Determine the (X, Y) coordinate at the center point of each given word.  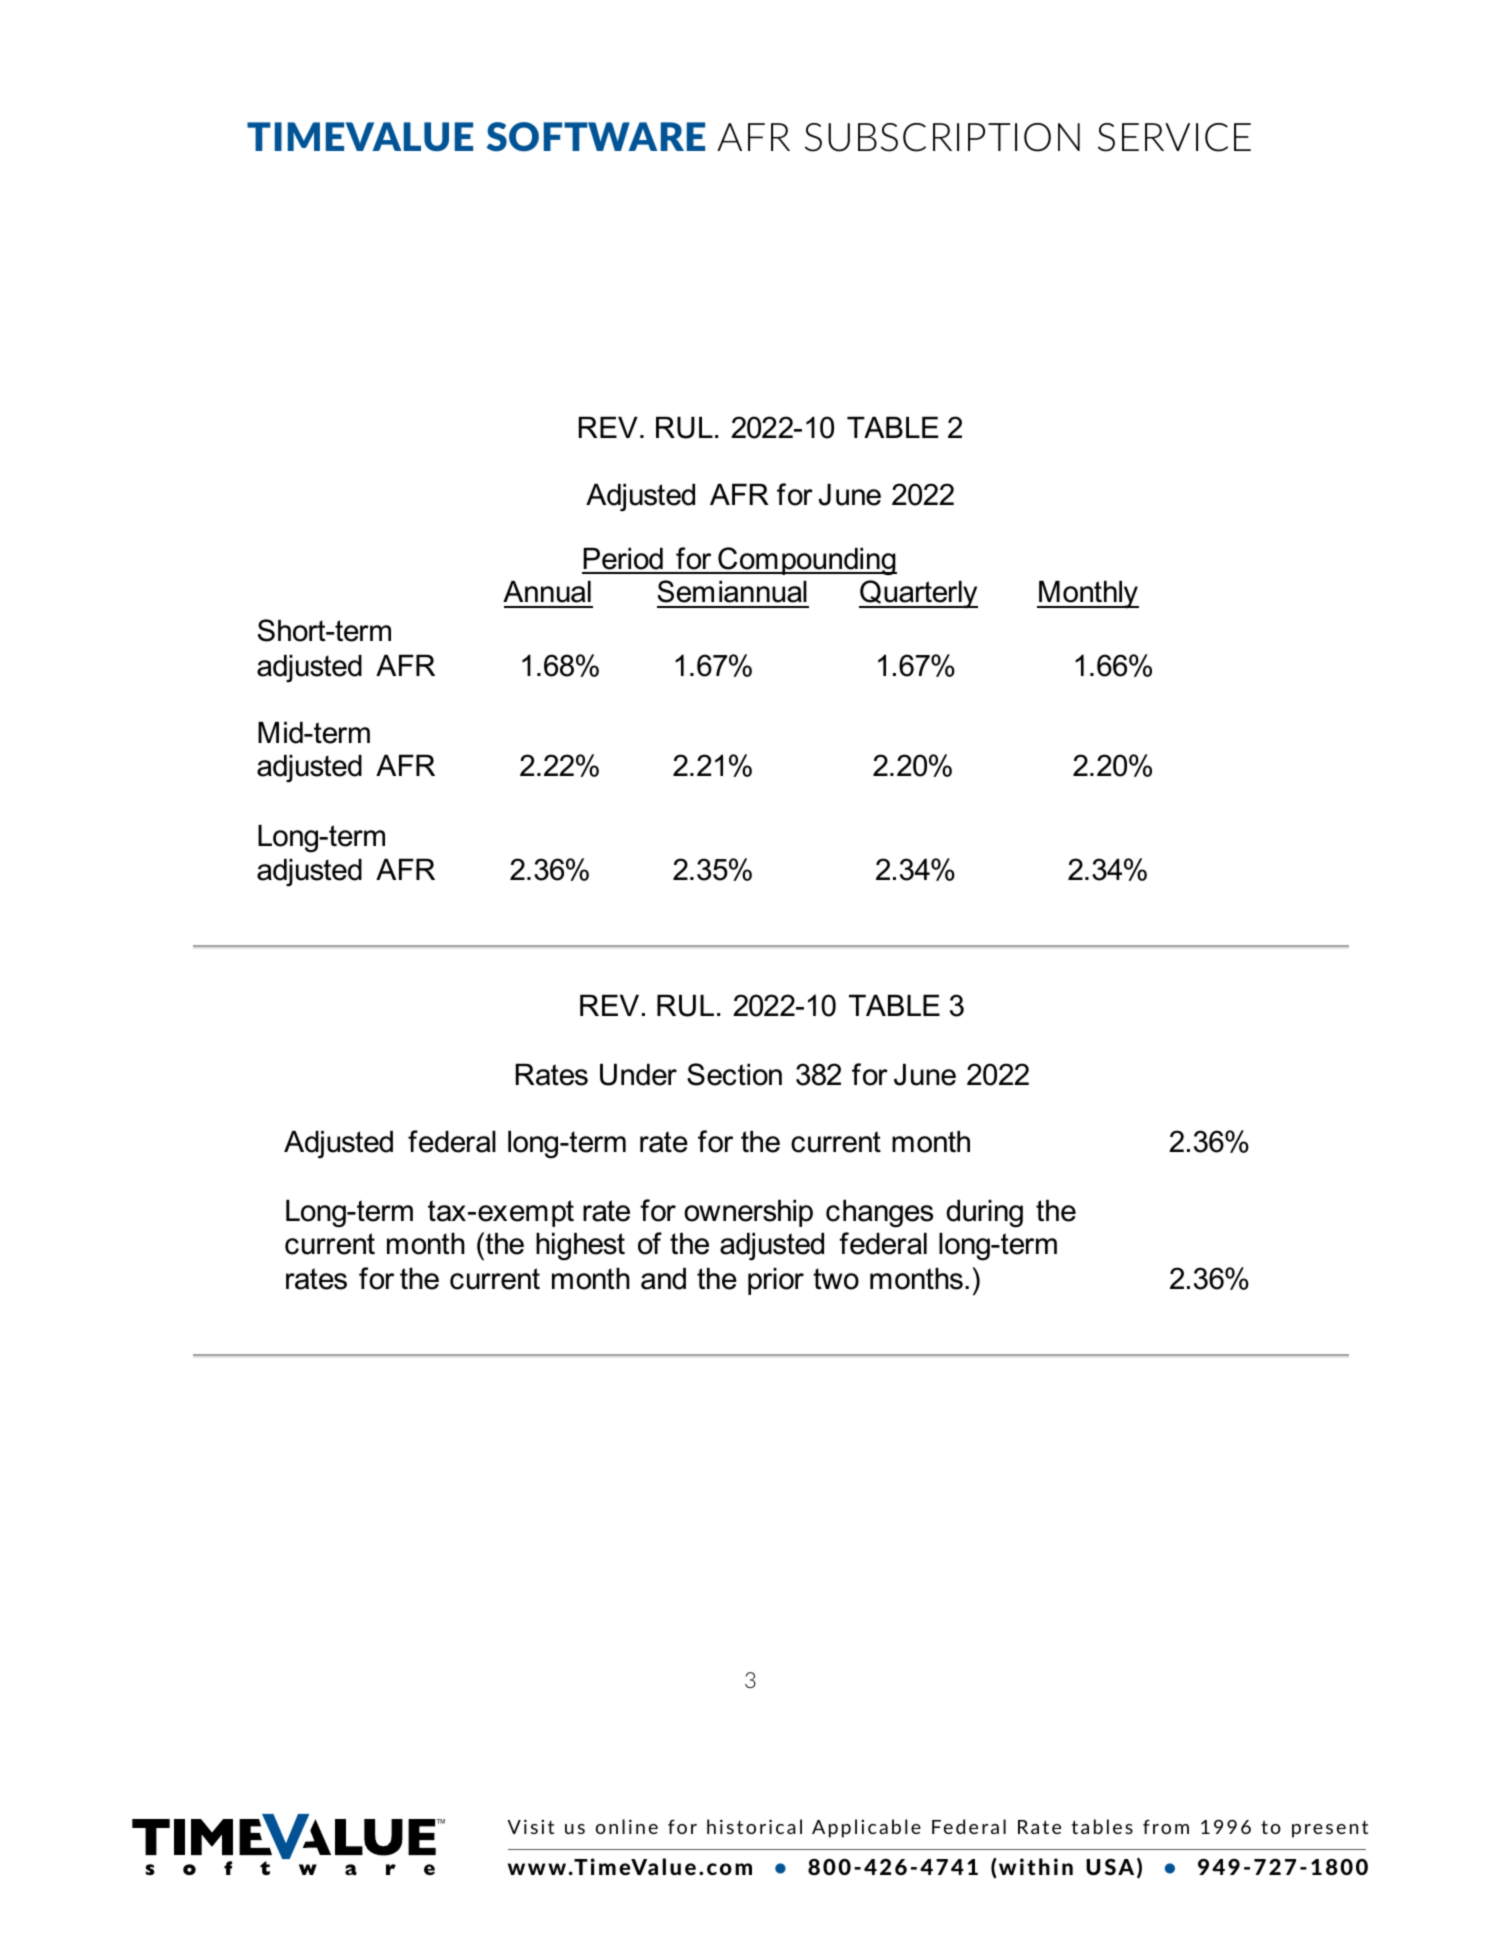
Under (638, 1075)
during (984, 1214)
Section (734, 1074)
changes (879, 1214)
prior (776, 1281)
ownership (748, 1213)
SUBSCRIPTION (942, 137)
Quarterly (918, 594)
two (836, 1279)
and (663, 1279)
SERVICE (1174, 137)
